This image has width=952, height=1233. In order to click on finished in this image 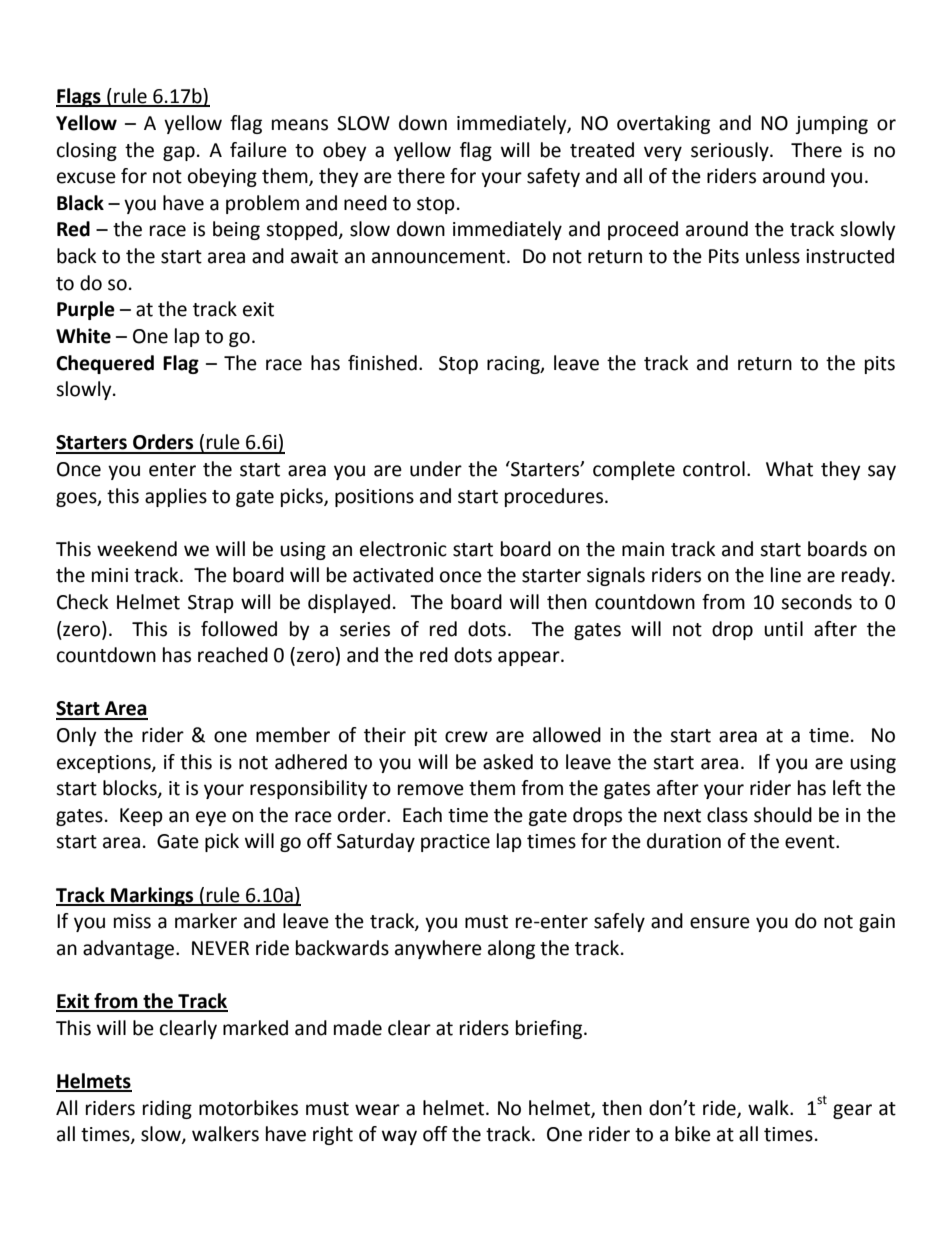, I will do `click(382, 363)`.
